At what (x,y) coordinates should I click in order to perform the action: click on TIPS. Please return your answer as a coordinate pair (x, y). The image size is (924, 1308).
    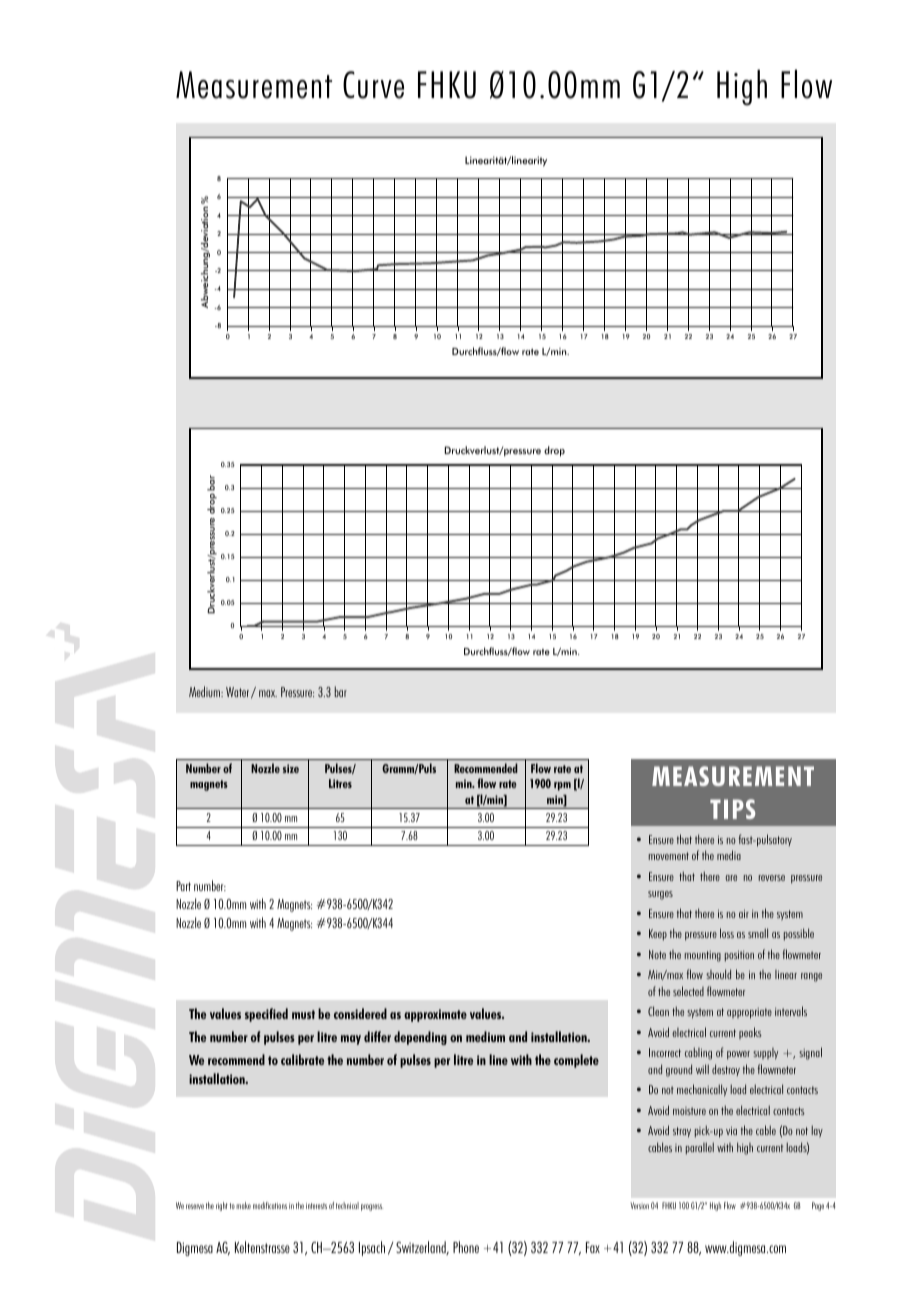
    Looking at the image, I should click on (732, 809).
